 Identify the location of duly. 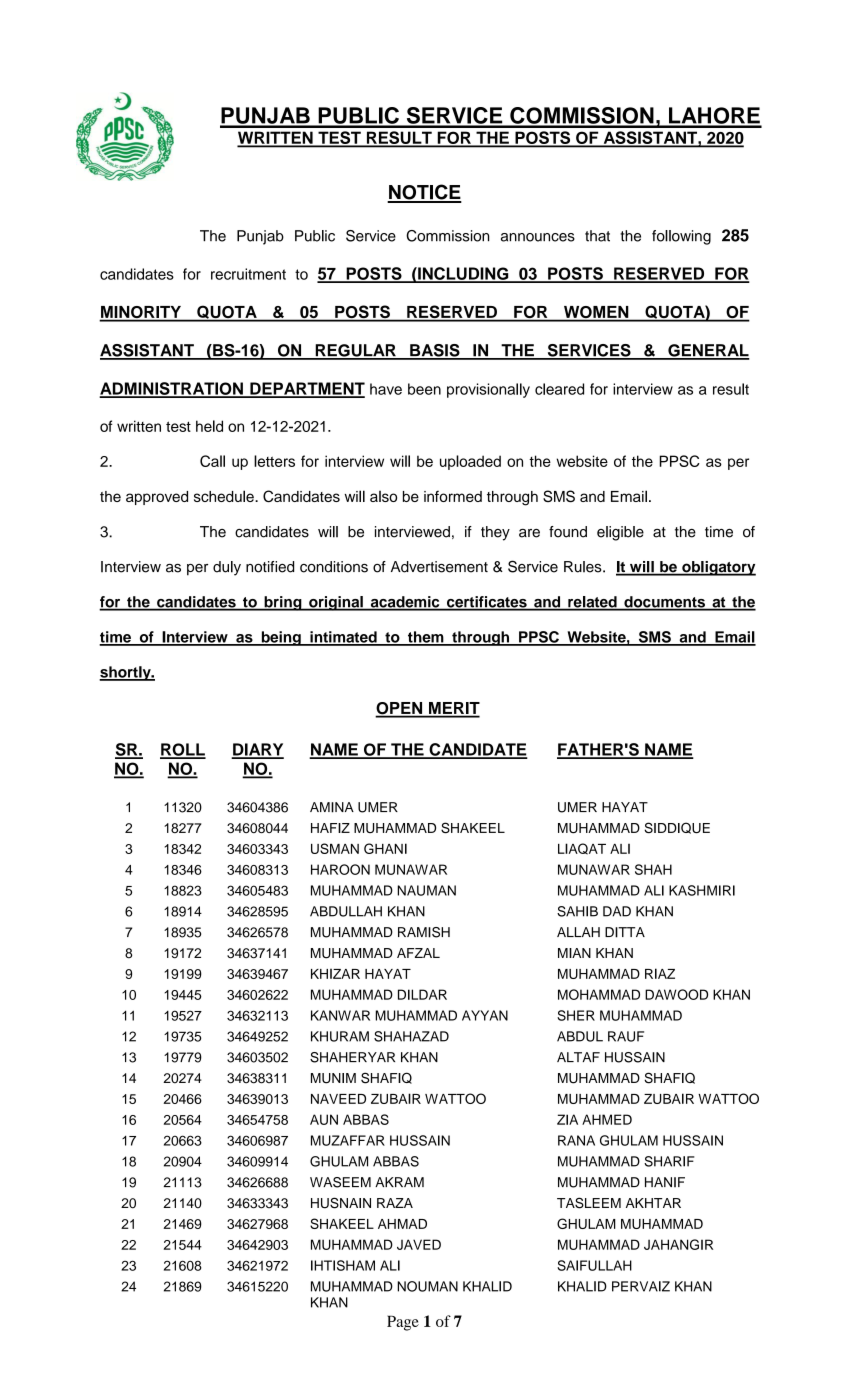
(227, 568).
